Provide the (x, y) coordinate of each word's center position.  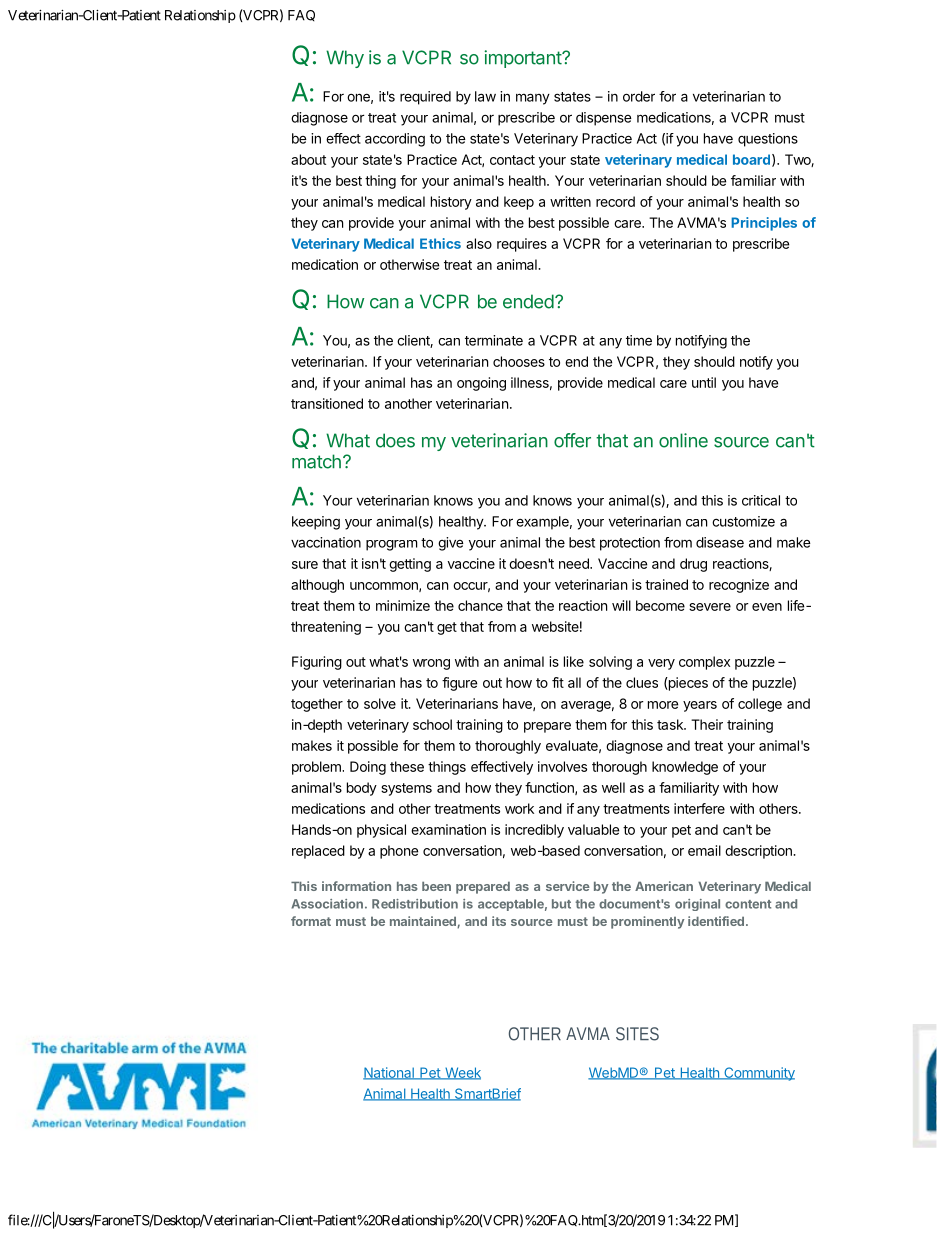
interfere (699, 808)
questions (768, 140)
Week (462, 1073)
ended (528, 301)
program (391, 545)
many (533, 99)
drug (693, 565)
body (362, 789)
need (575, 563)
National (389, 1073)
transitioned (327, 403)
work (519, 808)
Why (345, 59)
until (704, 382)
